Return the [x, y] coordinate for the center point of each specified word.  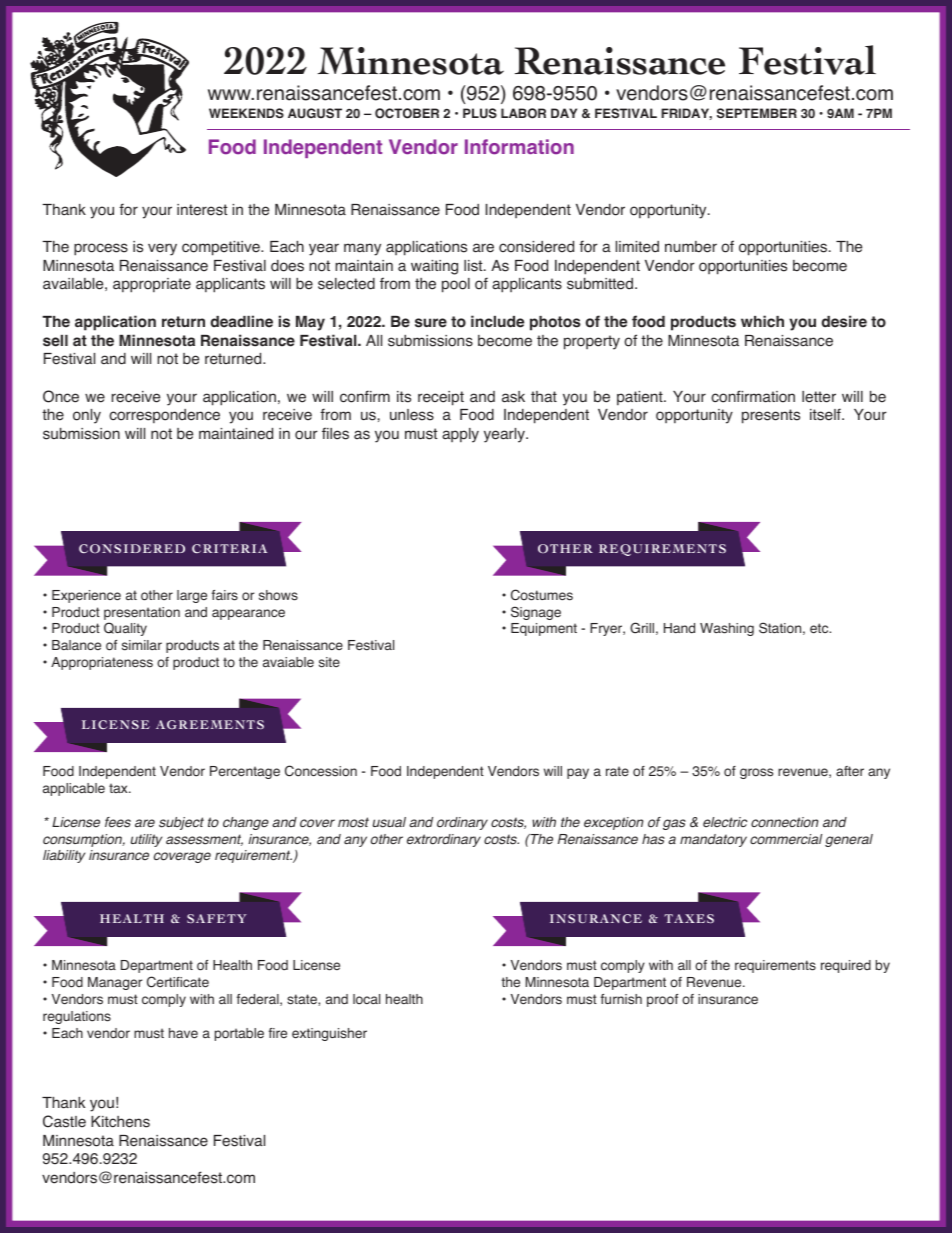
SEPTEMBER [757, 113]
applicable [74, 789]
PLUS [480, 113]
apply [460, 435]
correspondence [164, 416]
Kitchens [120, 1122]
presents [771, 416]
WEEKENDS [246, 113]
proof [662, 1000]
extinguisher [329, 1034]
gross [756, 773]
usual [389, 822]
